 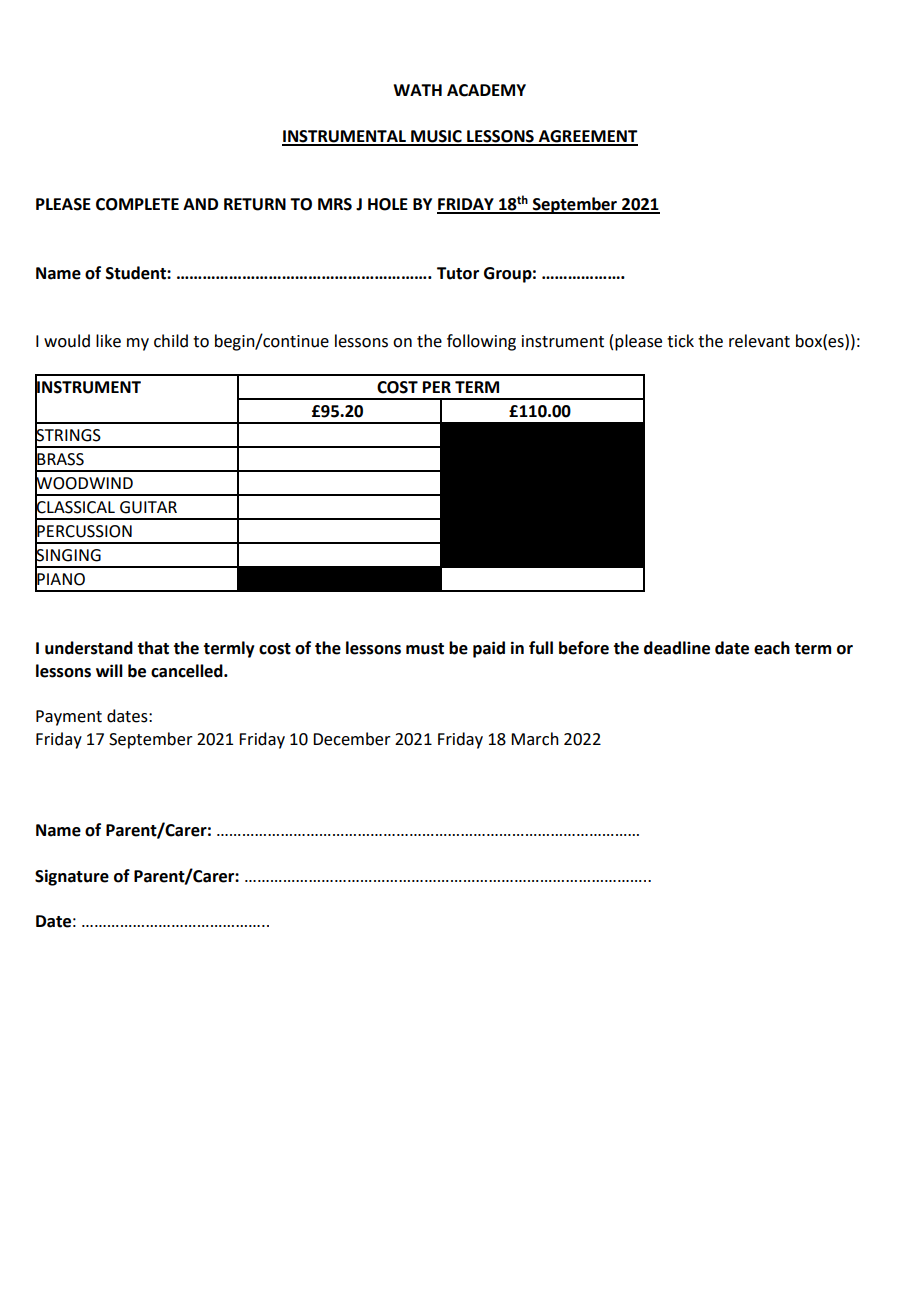 What do you see at coordinates (677, 648) in the screenshot?
I see `deadline` at bounding box center [677, 648].
